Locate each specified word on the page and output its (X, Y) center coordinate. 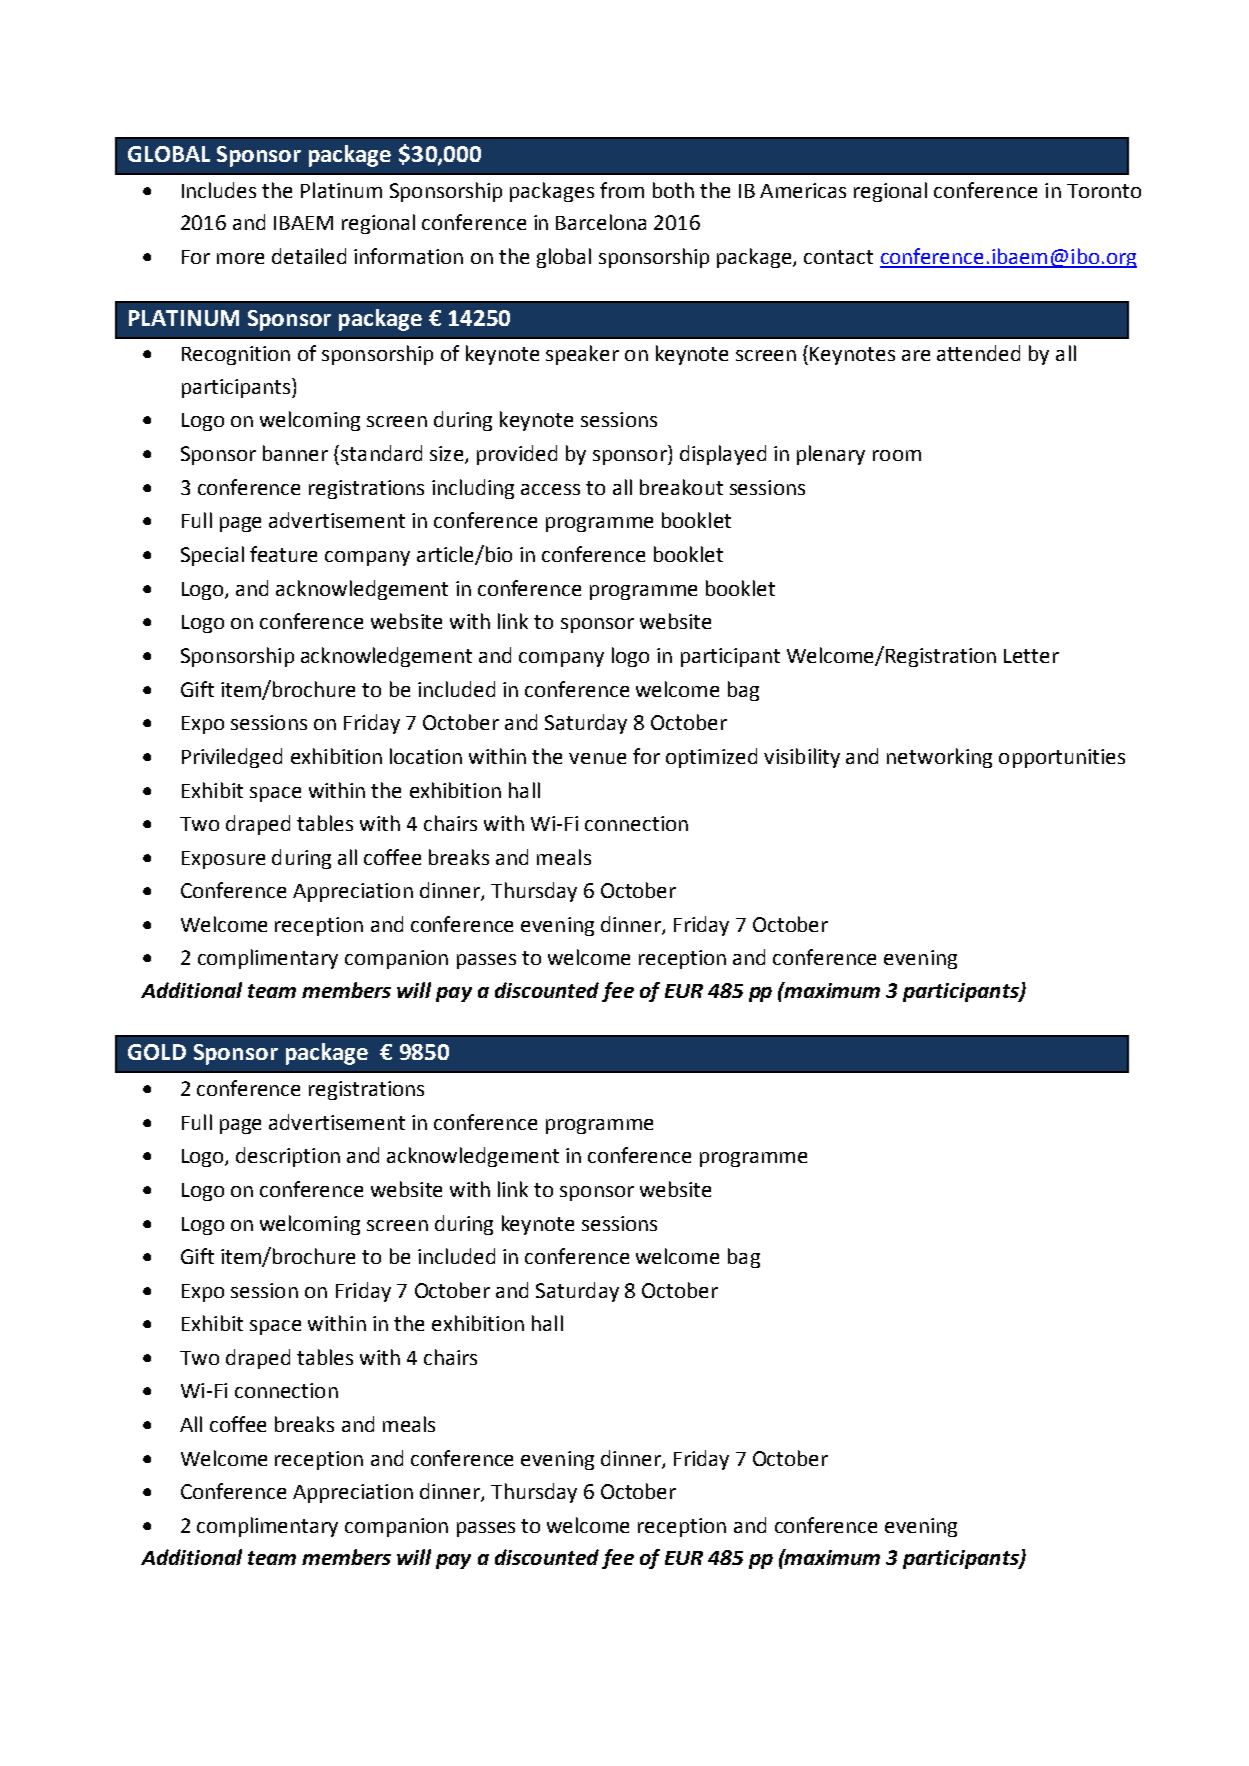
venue (597, 758)
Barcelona (601, 222)
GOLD (157, 1052)
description (288, 1157)
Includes (219, 190)
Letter (1031, 656)
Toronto (1104, 191)
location (426, 756)
